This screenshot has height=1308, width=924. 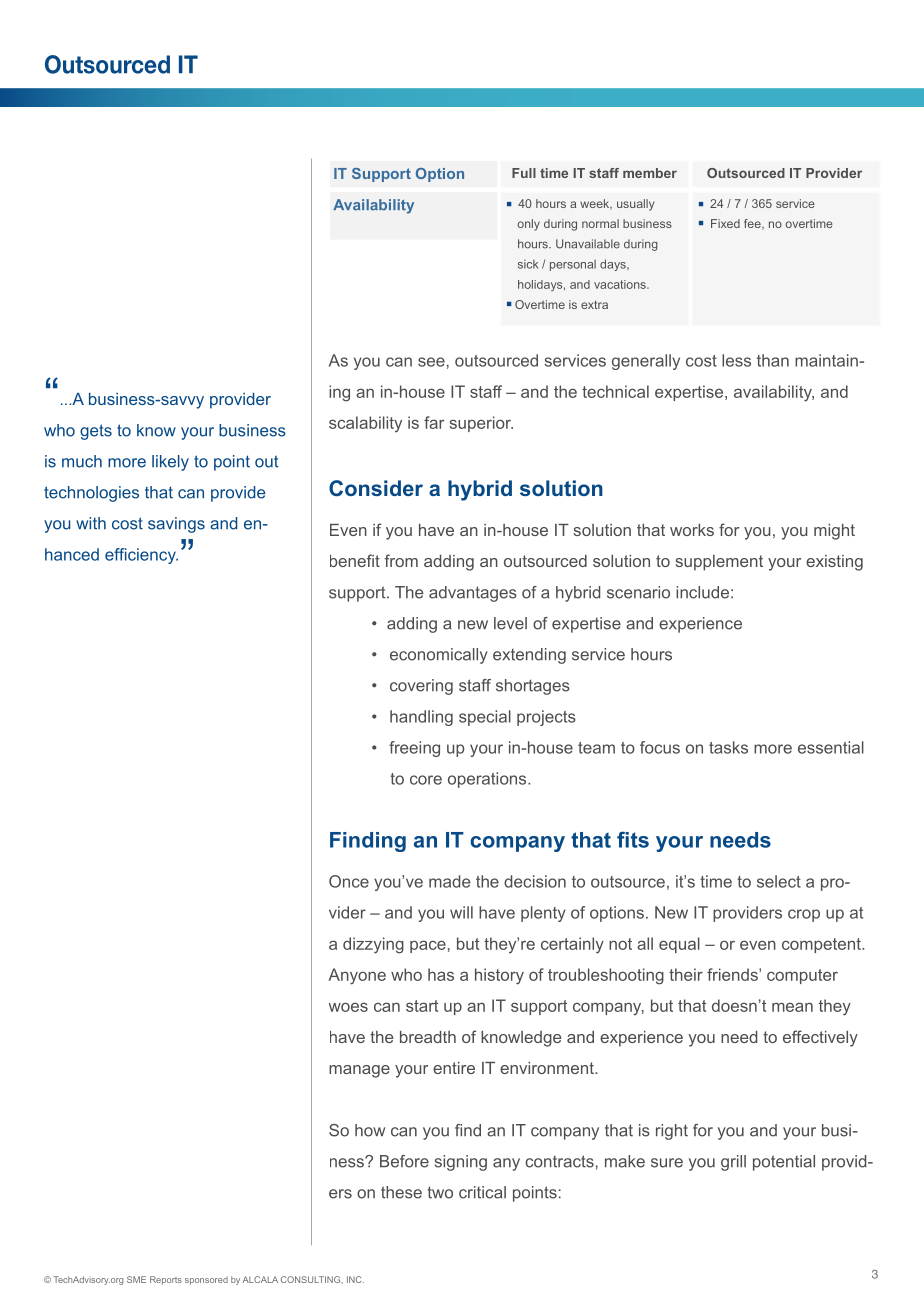 What do you see at coordinates (461, 912) in the screenshot?
I see `will` at bounding box center [461, 912].
